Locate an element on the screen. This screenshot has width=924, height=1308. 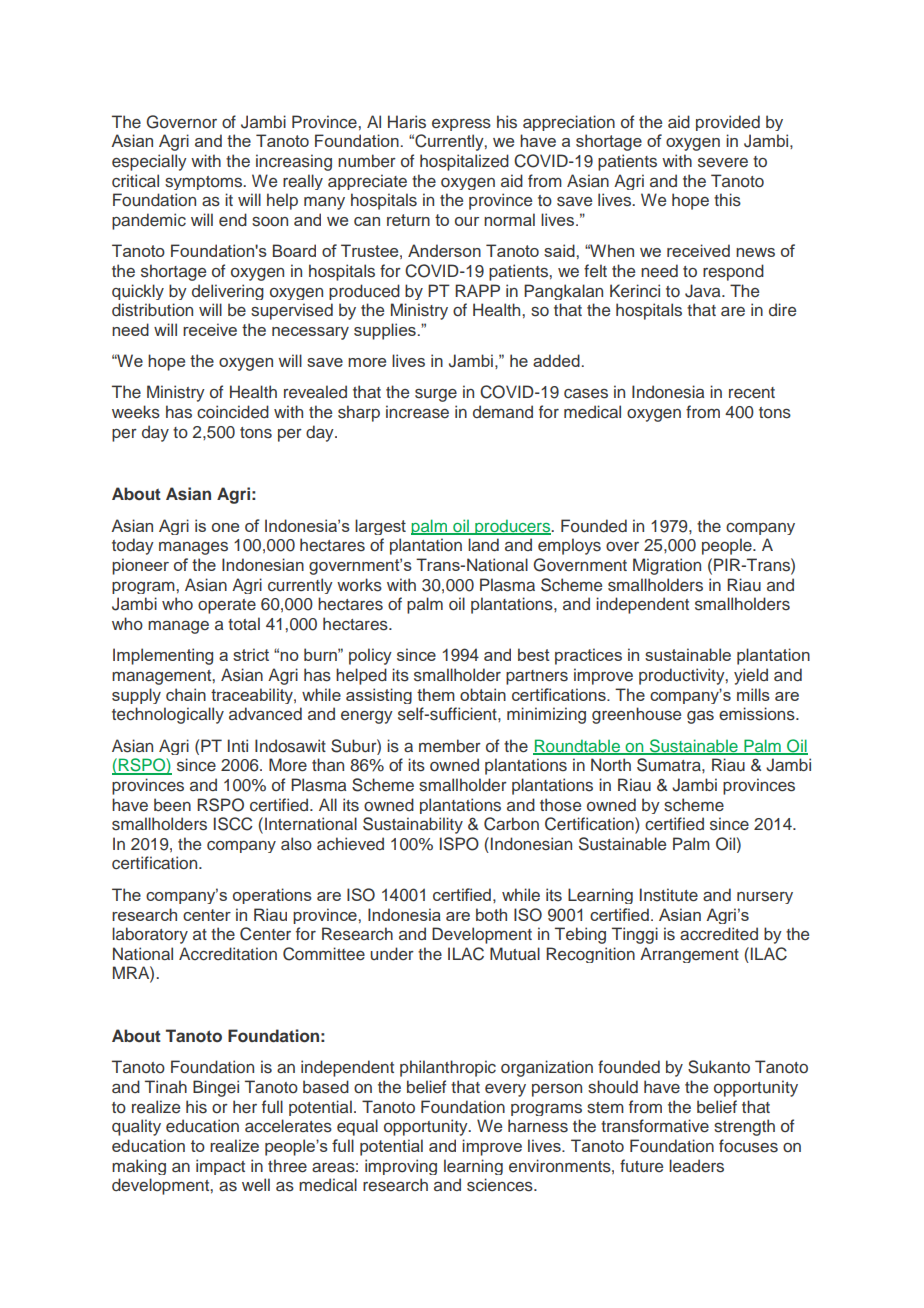
impact is located at coordinates (220, 1167).
